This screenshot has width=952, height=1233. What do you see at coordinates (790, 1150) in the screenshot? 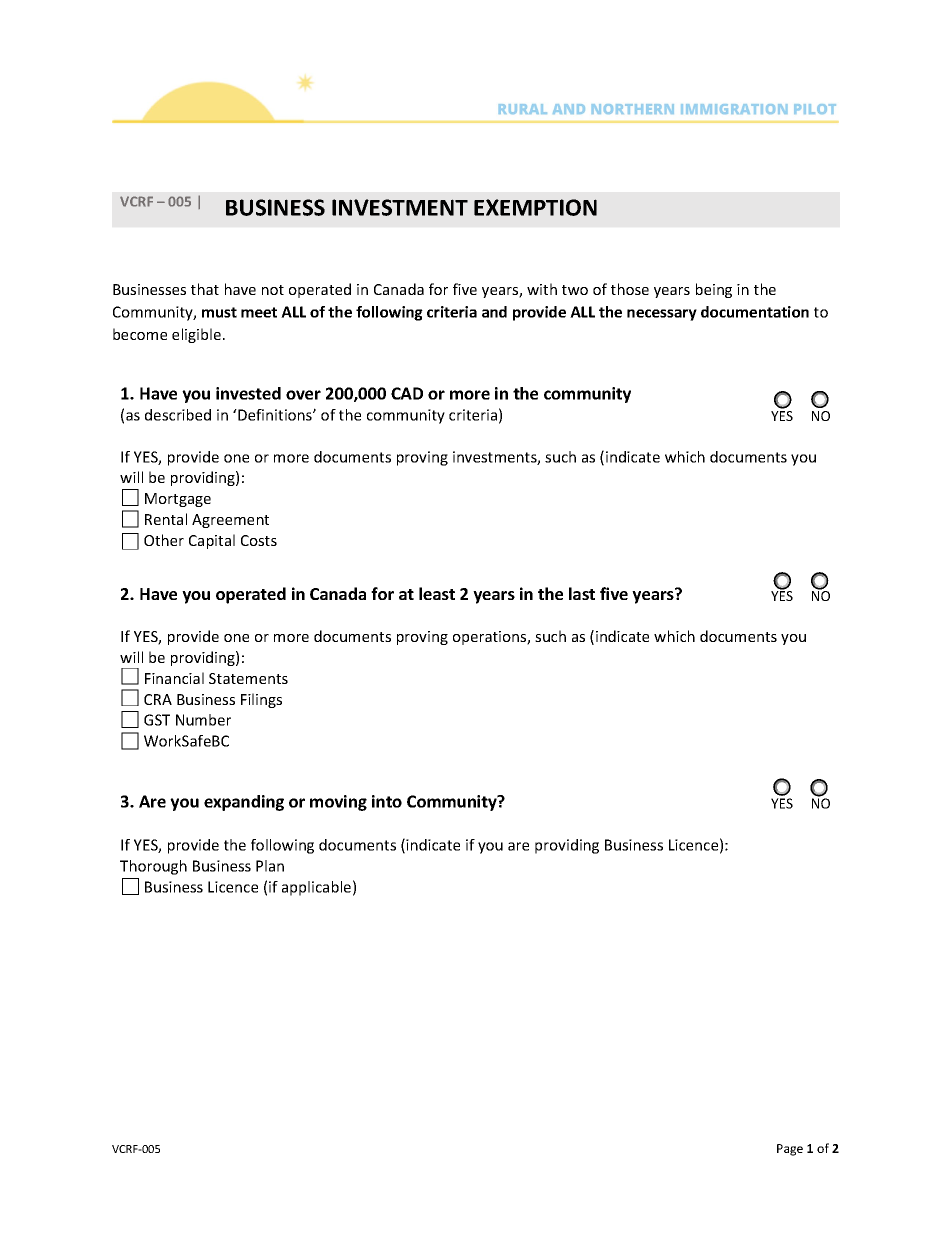
I see `Page` at bounding box center [790, 1150].
